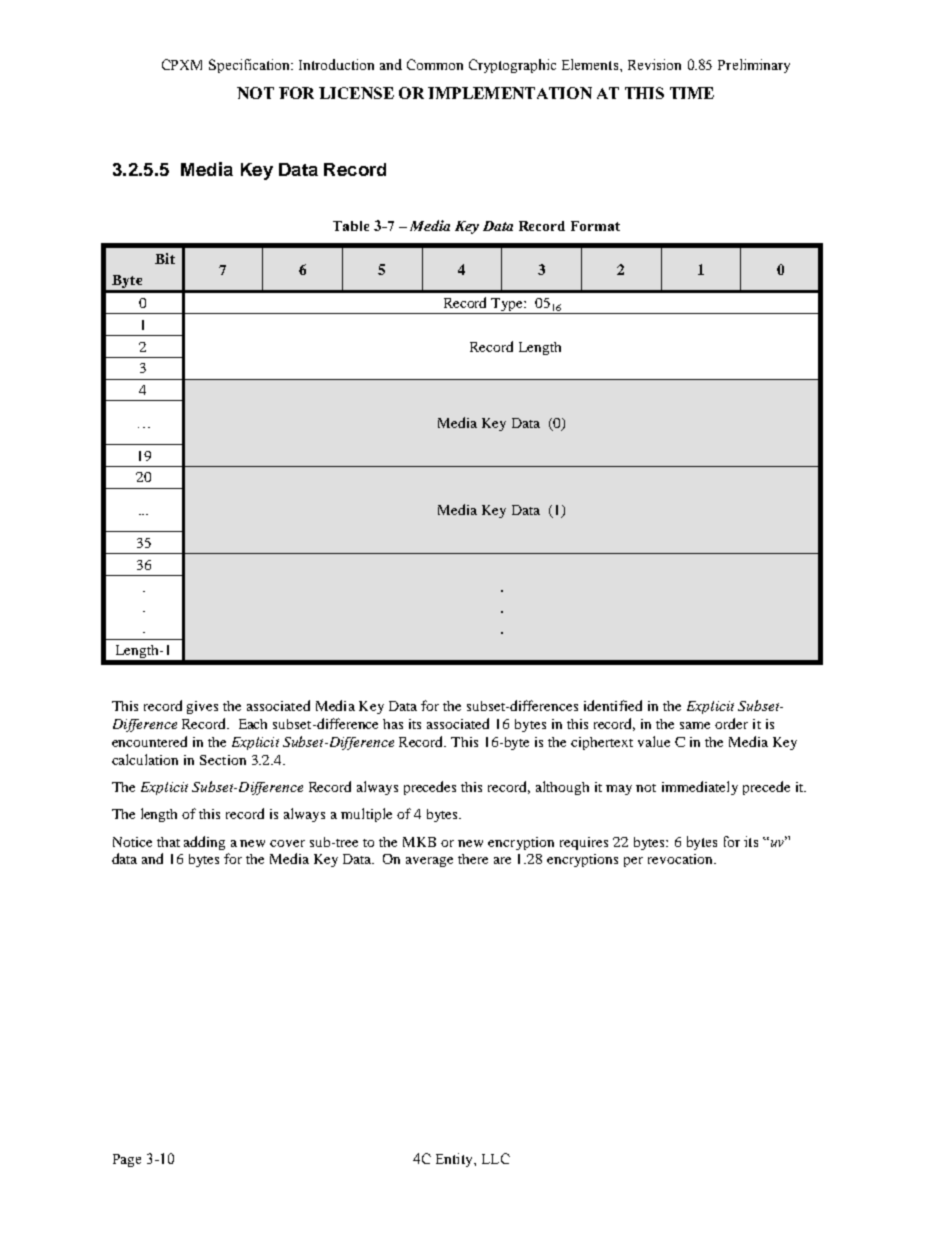  Describe the element at coordinates (435, 64) in the screenshot. I see `Common` at that location.
